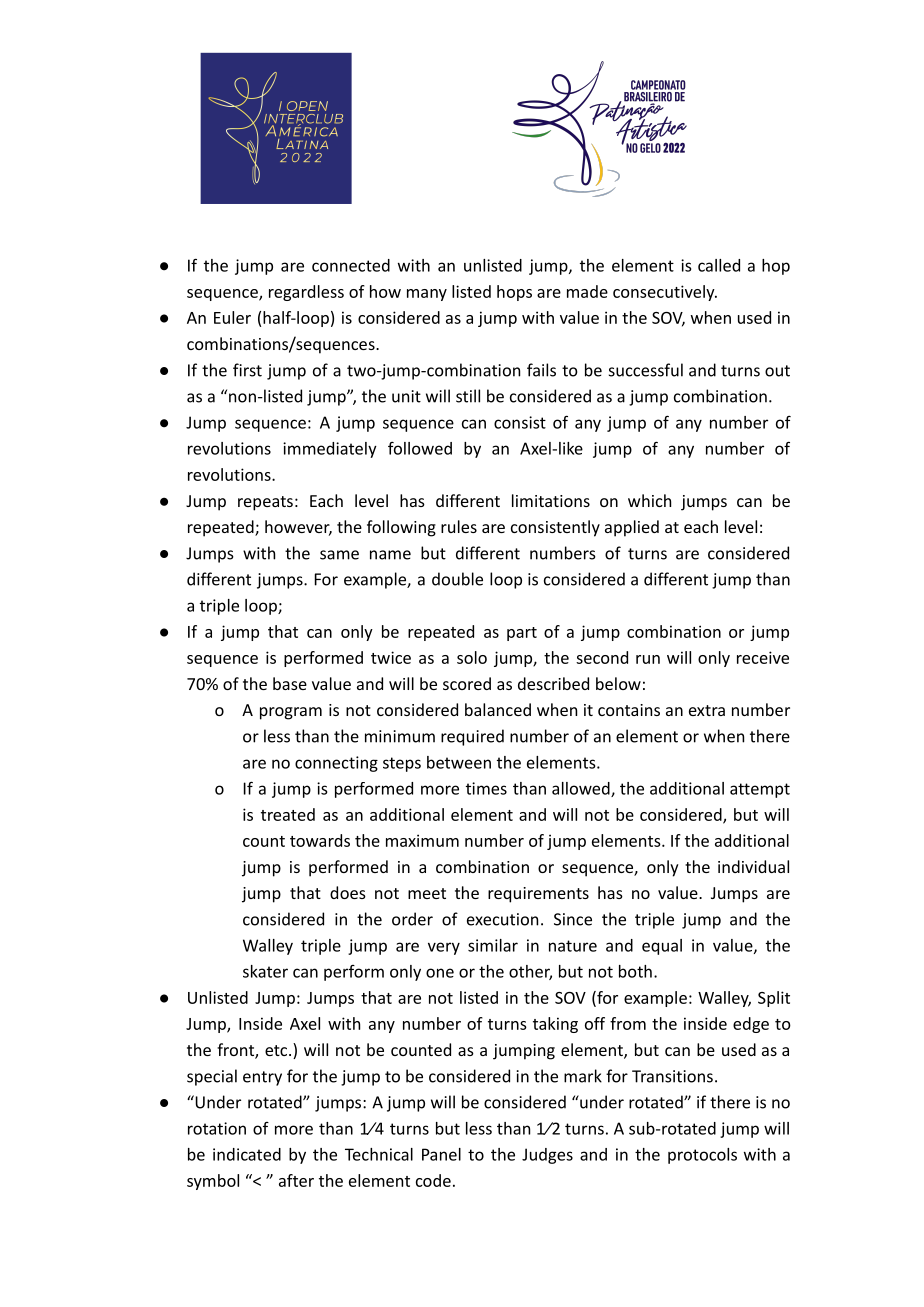 Image resolution: width=924 pixels, height=1307 pixels. I want to click on requirements, so click(538, 895).
